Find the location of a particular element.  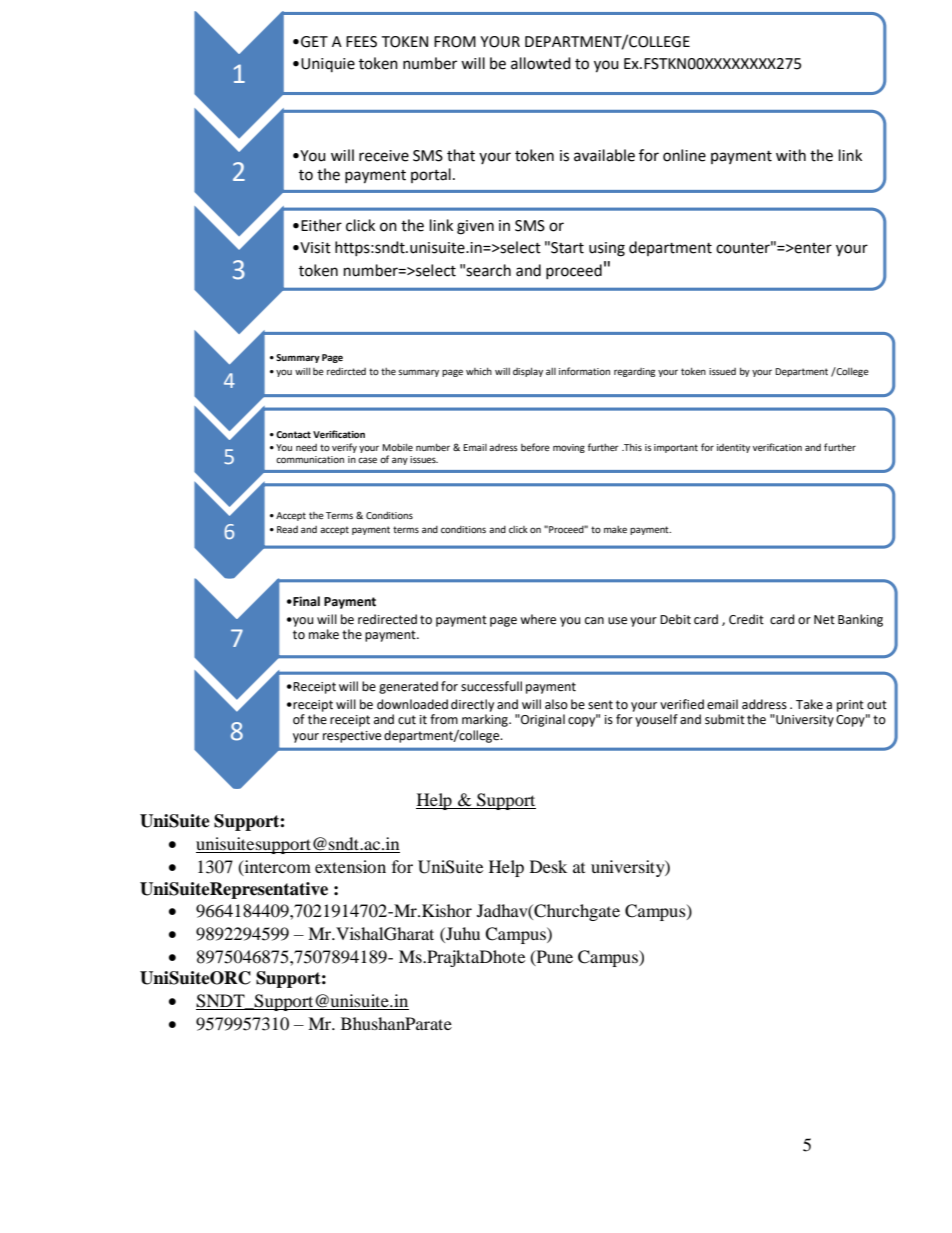

respective is located at coordinates (352, 737).
